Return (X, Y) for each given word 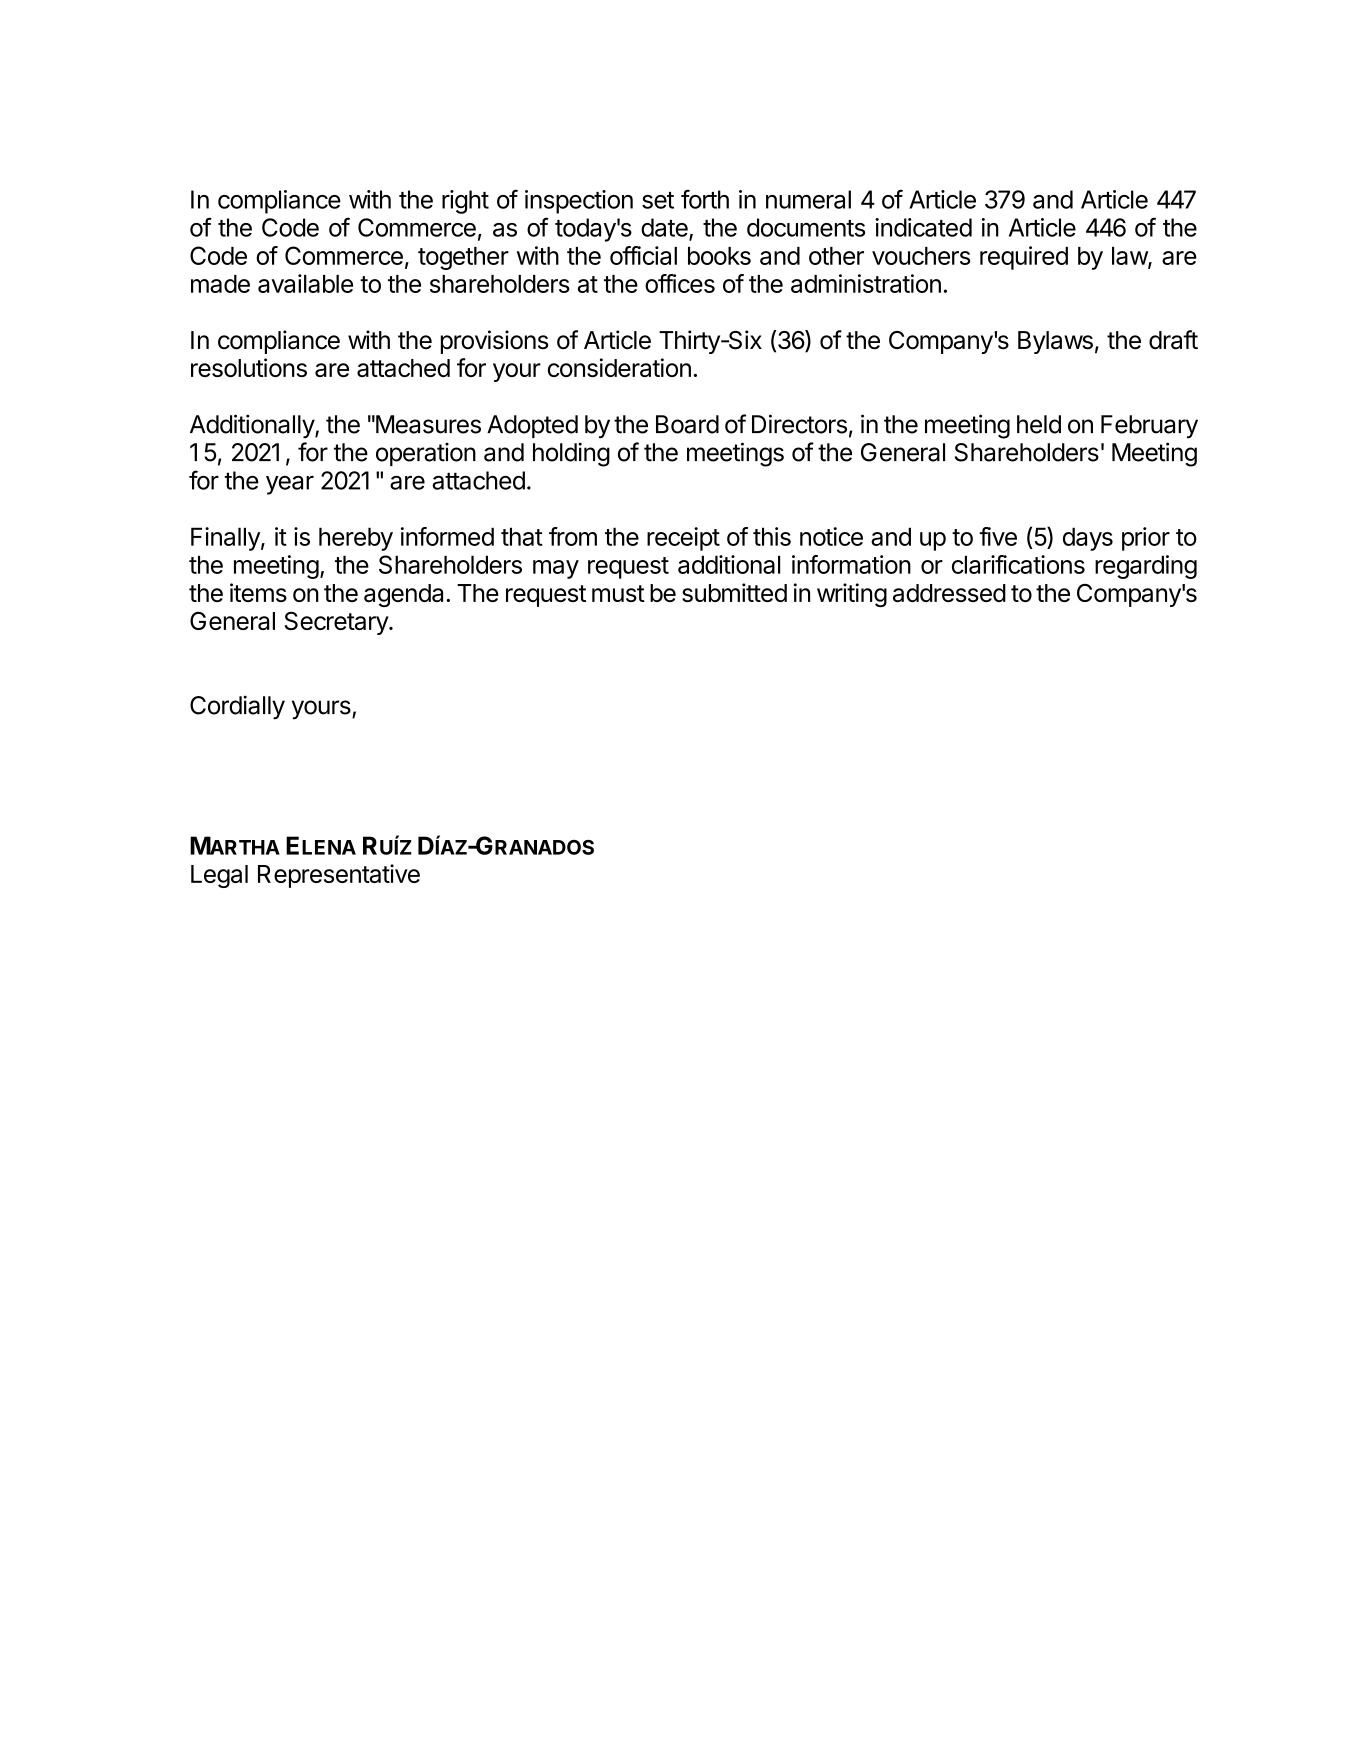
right (465, 202)
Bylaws (1055, 342)
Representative (339, 876)
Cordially (237, 707)
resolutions (249, 367)
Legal (219, 876)
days (1088, 539)
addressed (949, 593)
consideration (619, 367)
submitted (734, 592)
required (1024, 258)
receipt (683, 539)
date (665, 228)
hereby (356, 539)
